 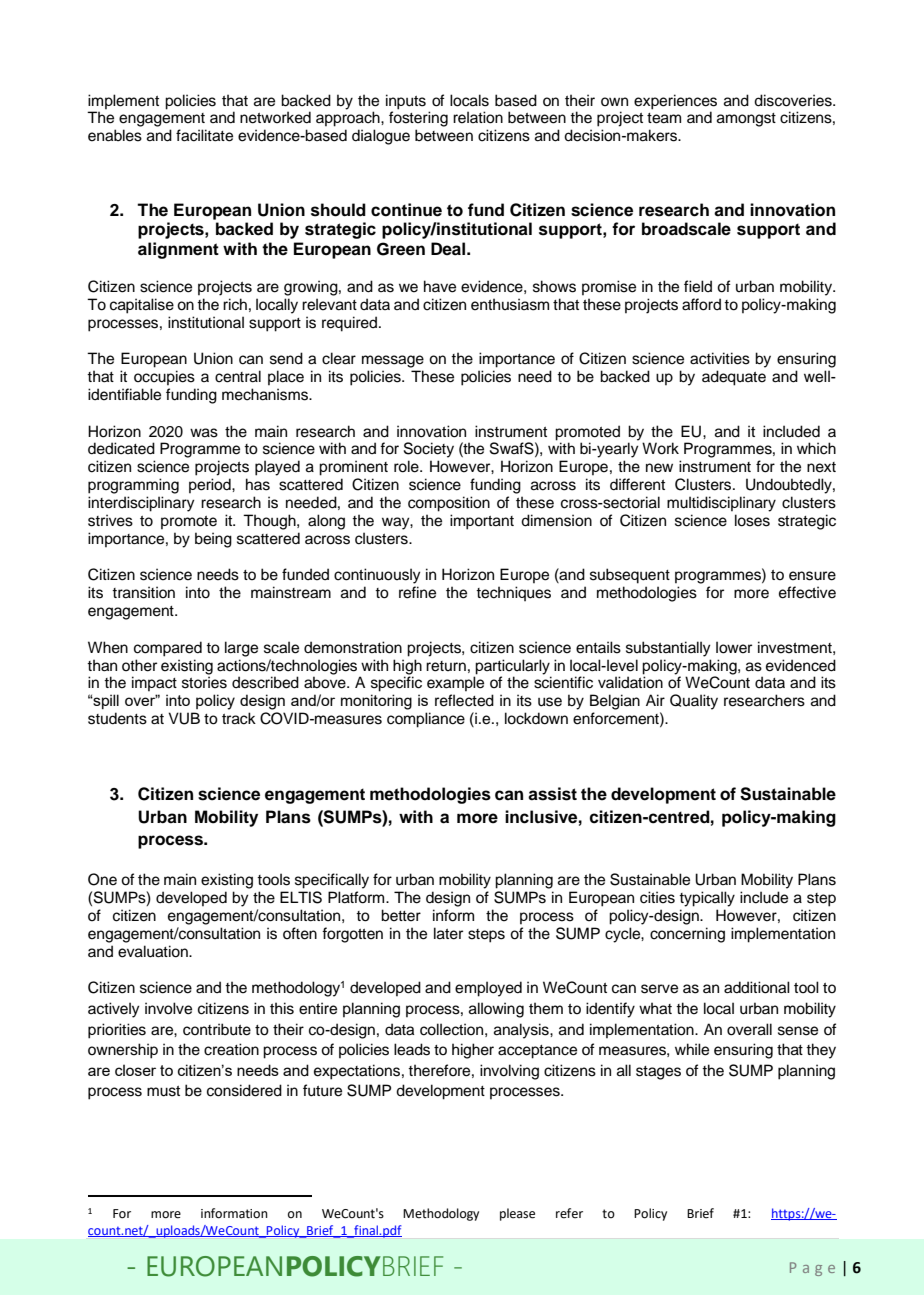 I want to click on One, so click(x=102, y=879).
